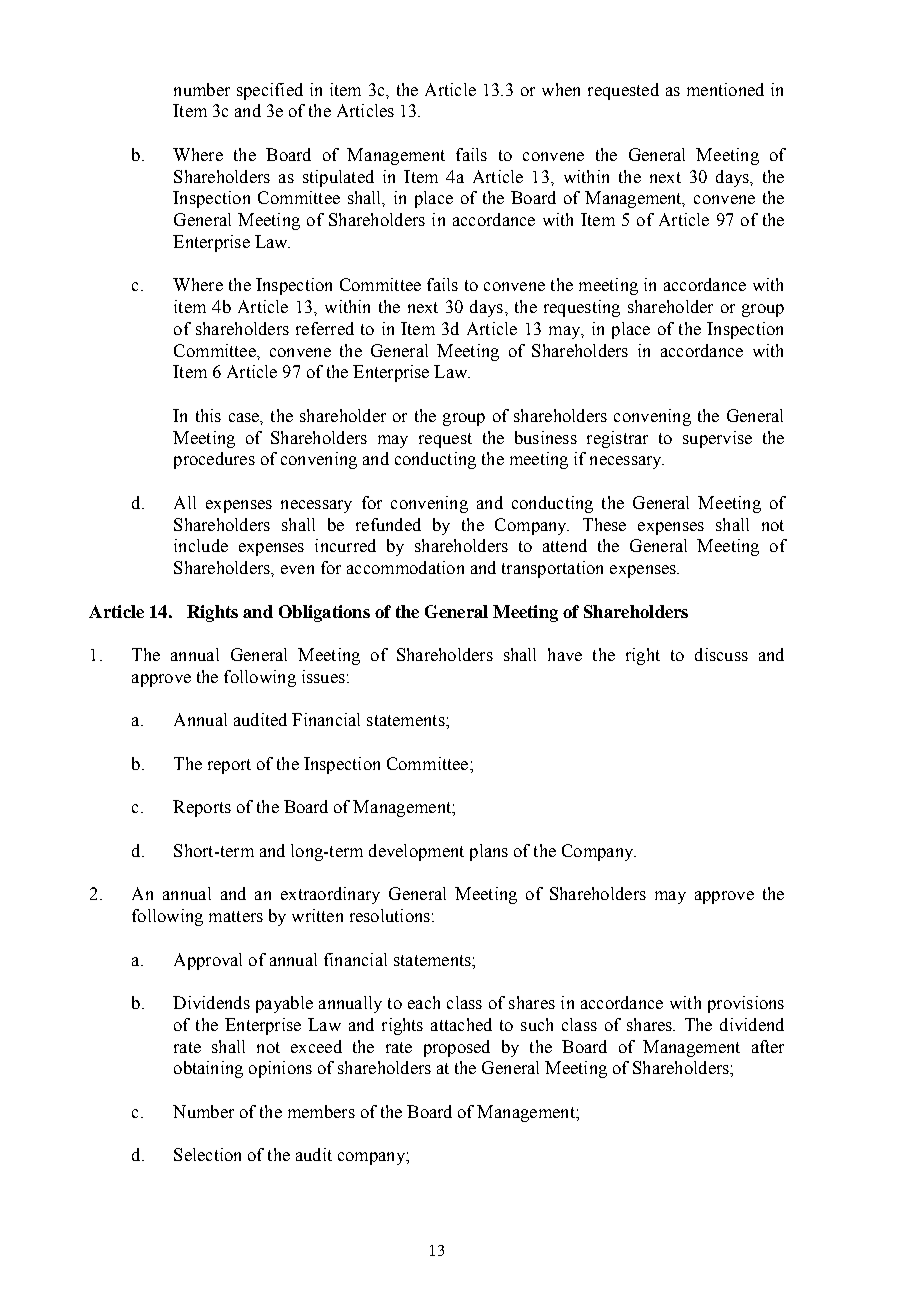 The image size is (924, 1308). Describe the element at coordinates (270, 91) in the document. I see `specified` at that location.
